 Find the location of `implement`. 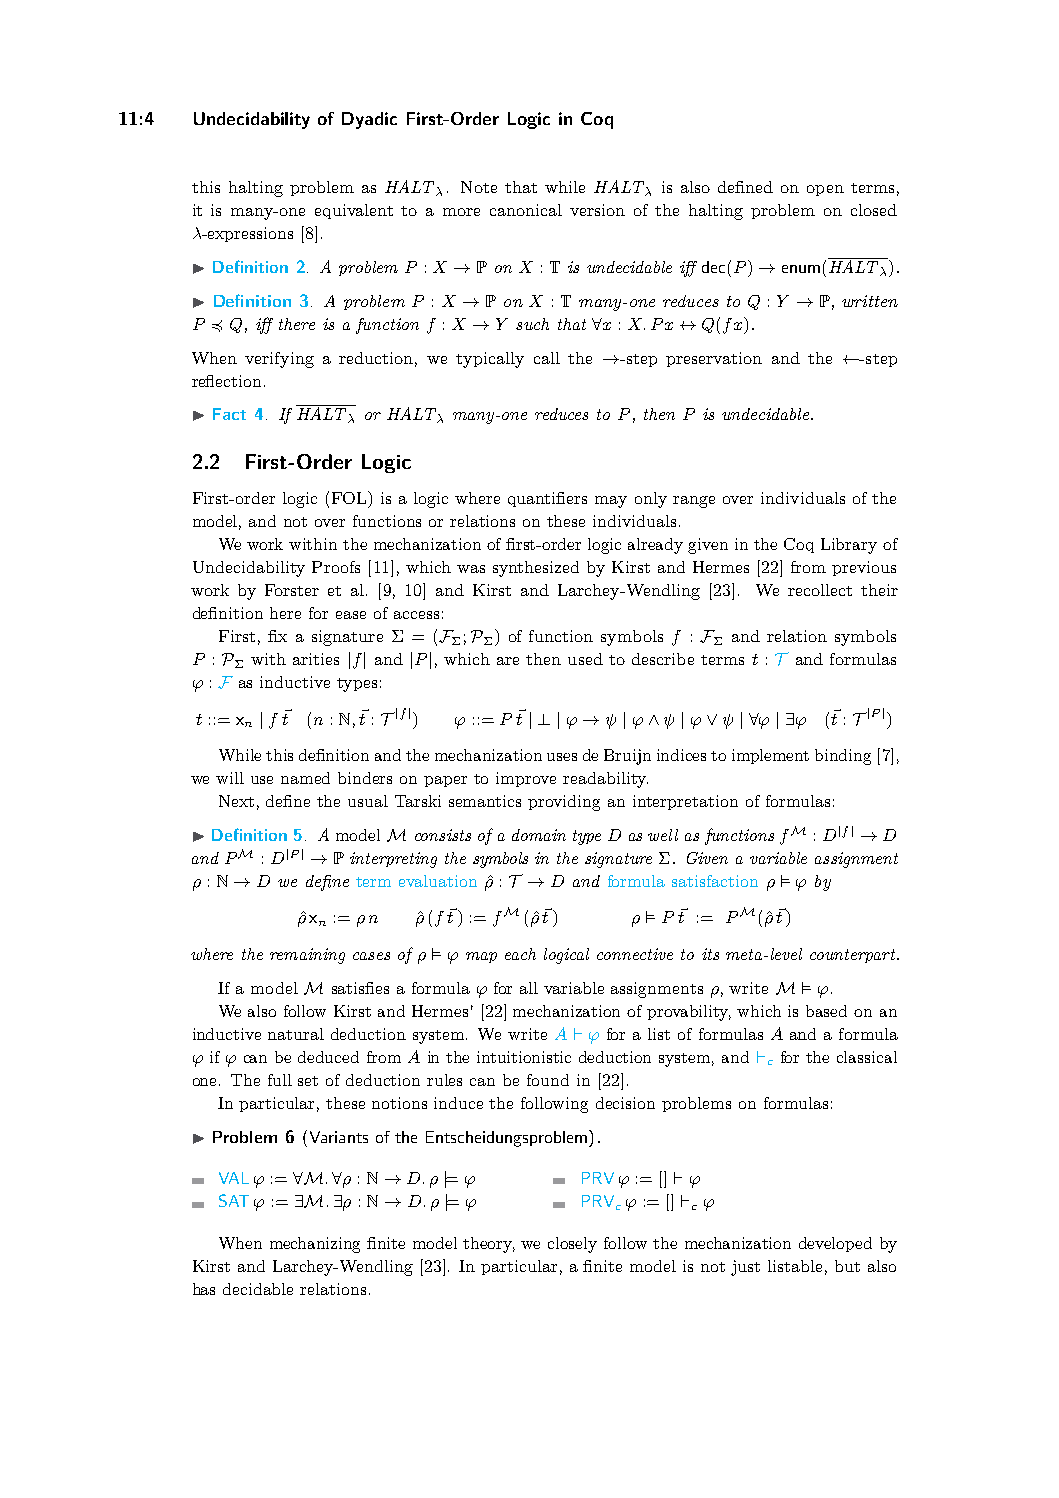

implement is located at coordinates (770, 756).
